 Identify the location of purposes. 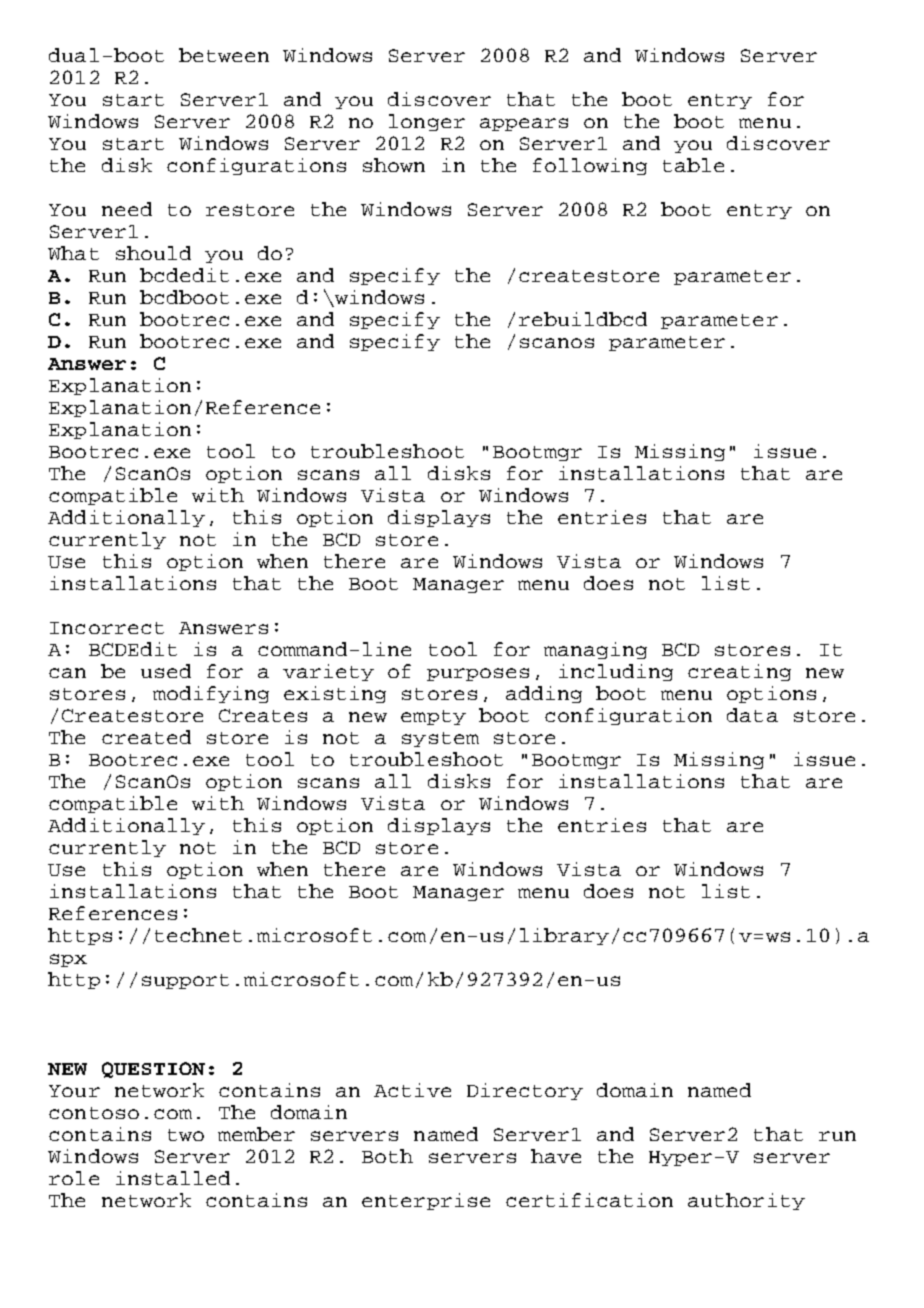
(478, 674).
